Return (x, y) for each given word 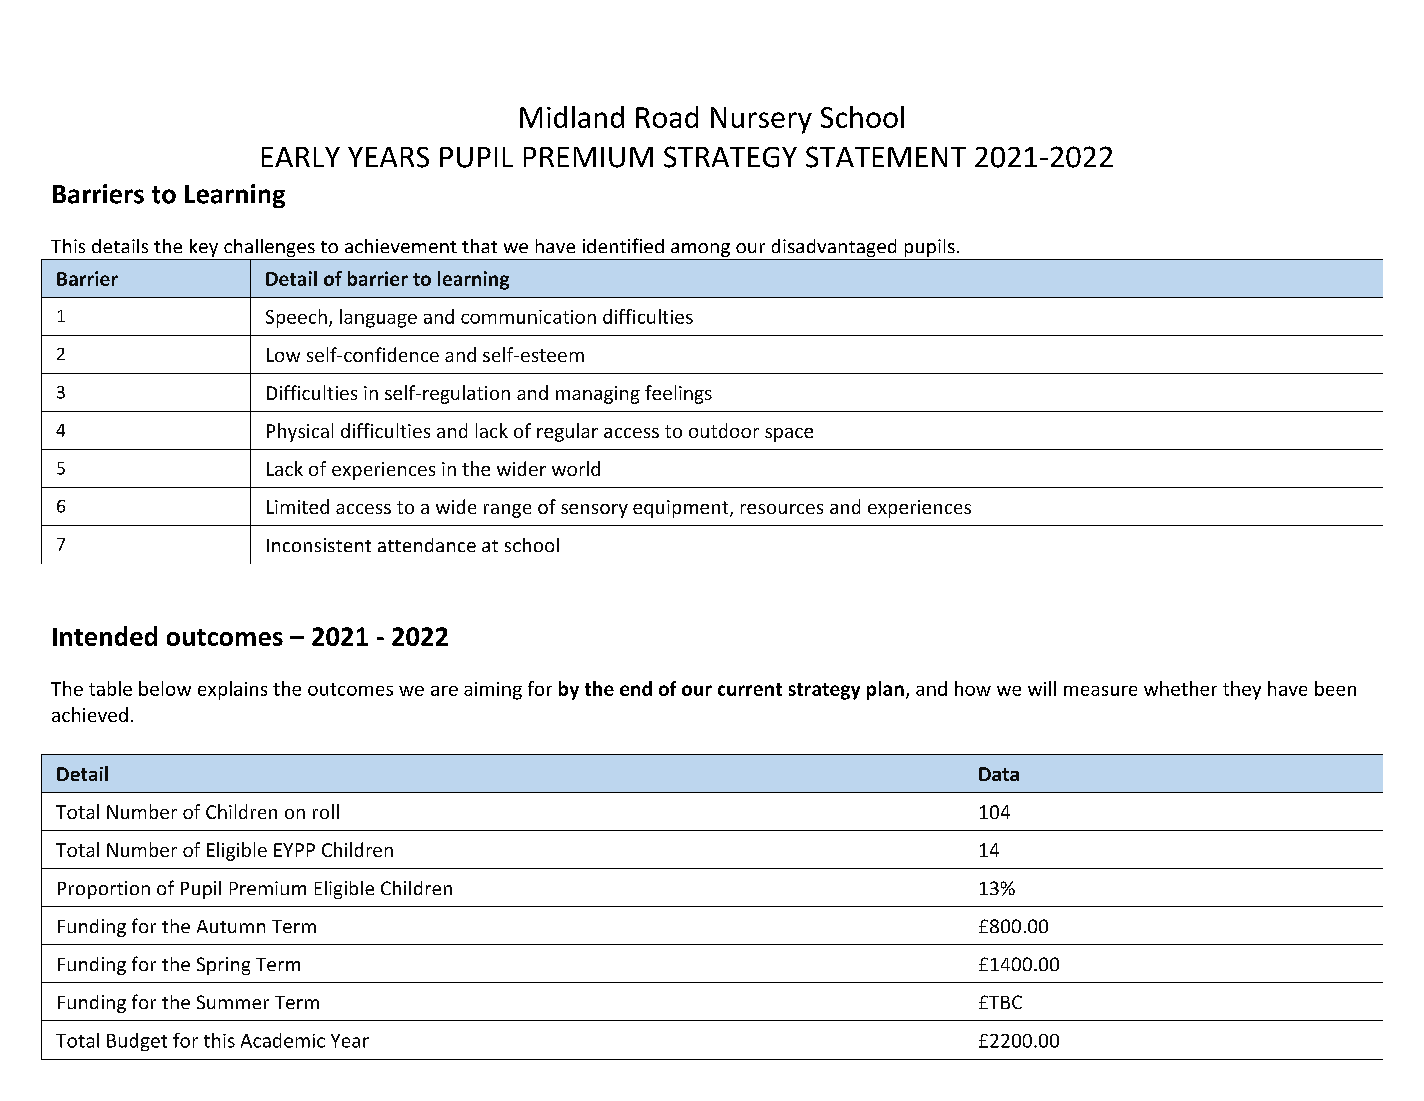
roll (326, 811)
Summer (233, 1002)
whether (1180, 688)
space (789, 435)
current (750, 689)
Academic (283, 1040)
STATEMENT (886, 157)
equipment (682, 509)
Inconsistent (319, 545)
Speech (296, 318)
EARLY (301, 157)
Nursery (761, 120)
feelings (678, 394)
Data (999, 774)
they (1242, 690)
